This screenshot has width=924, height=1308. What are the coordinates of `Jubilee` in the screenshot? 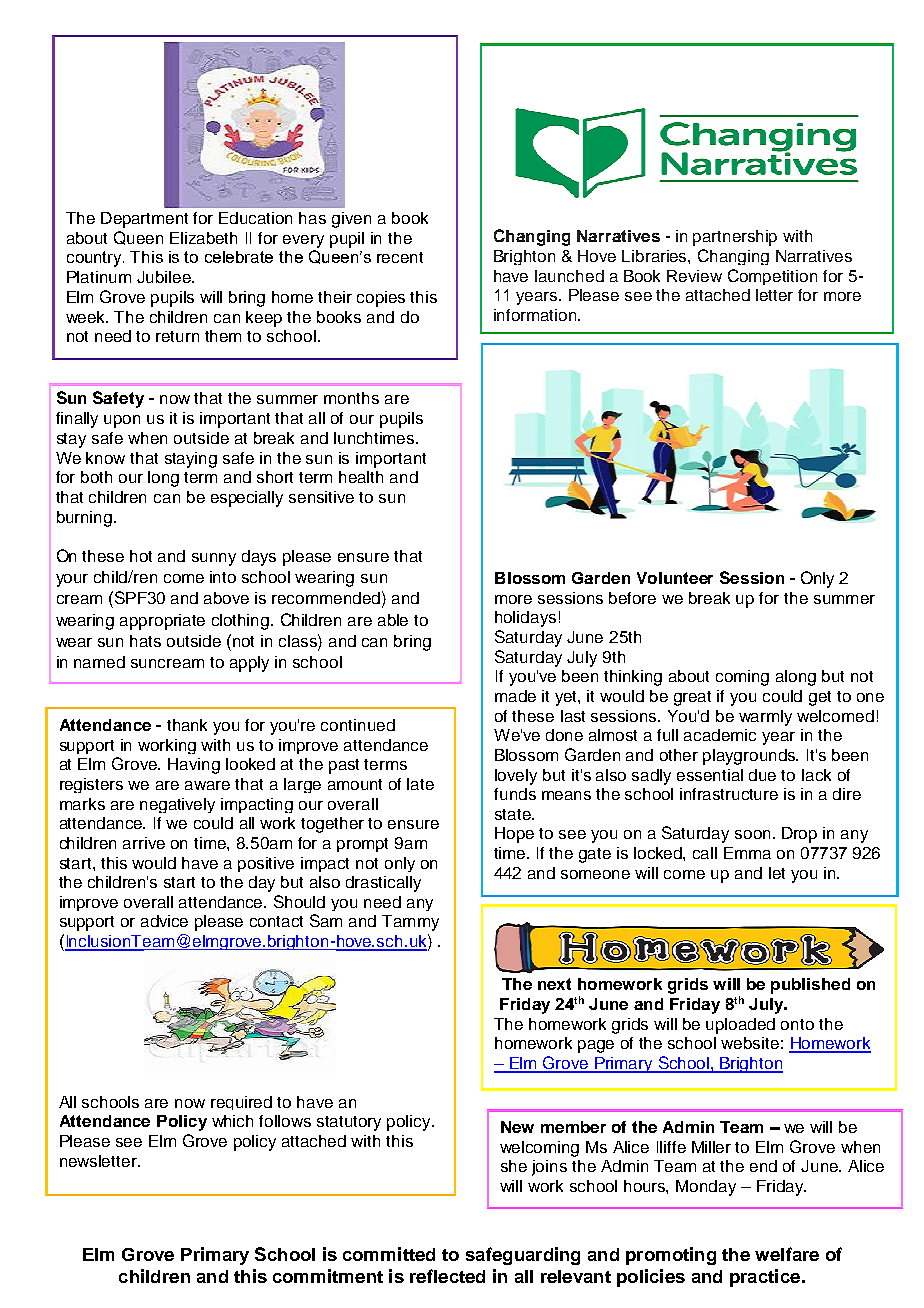 It's located at (165, 277).
